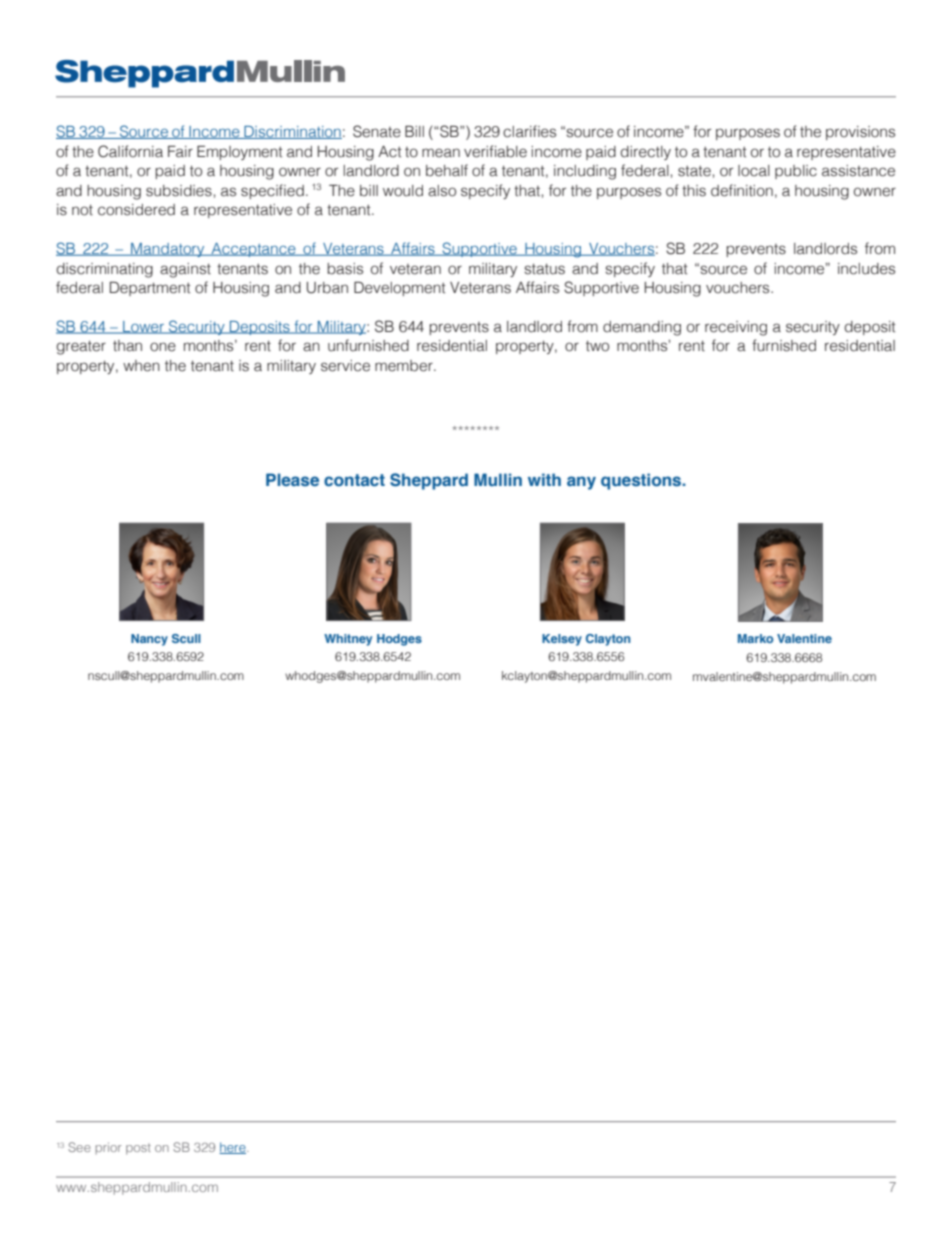 The height and width of the screenshot is (1233, 952). What do you see at coordinates (755, 638) in the screenshot?
I see `Marko` at bounding box center [755, 638].
